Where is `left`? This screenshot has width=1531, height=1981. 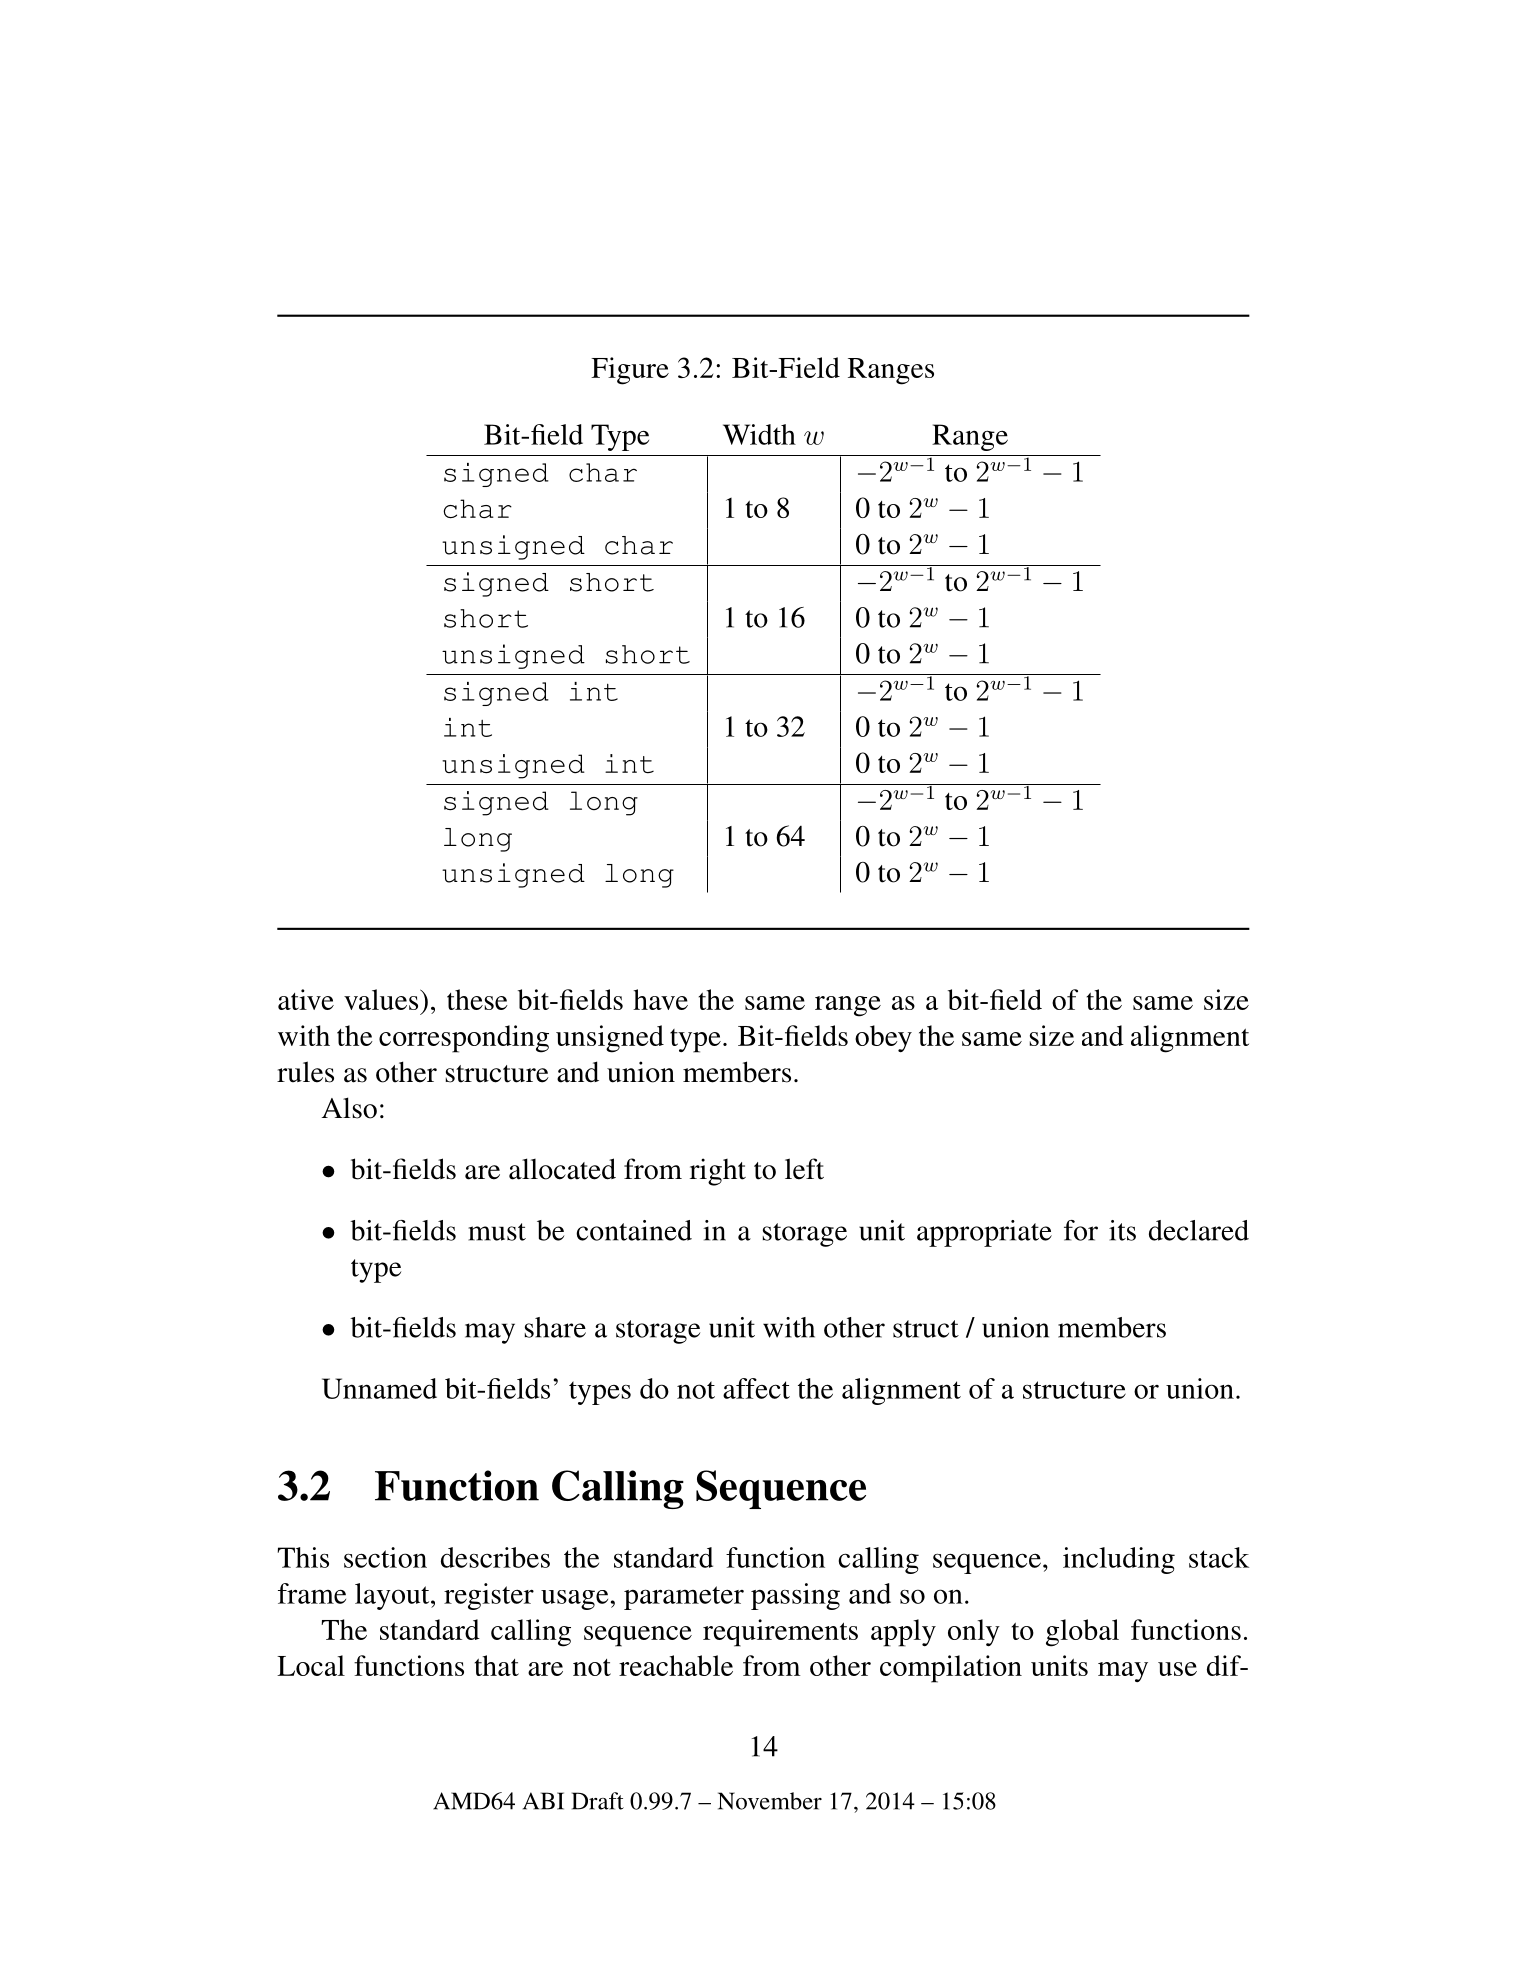 left is located at coordinates (804, 1169).
